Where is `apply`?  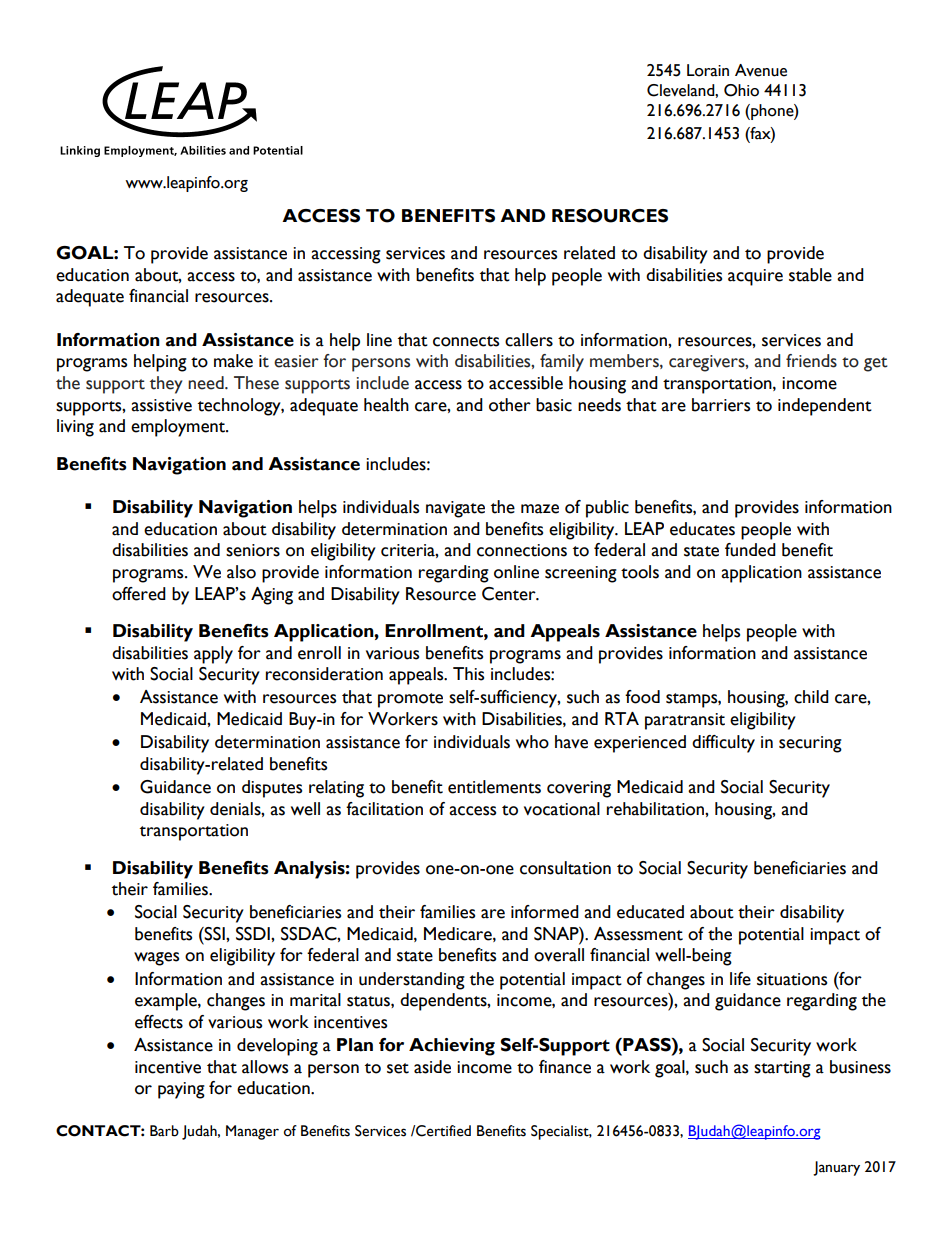
apply is located at coordinates (213, 655).
